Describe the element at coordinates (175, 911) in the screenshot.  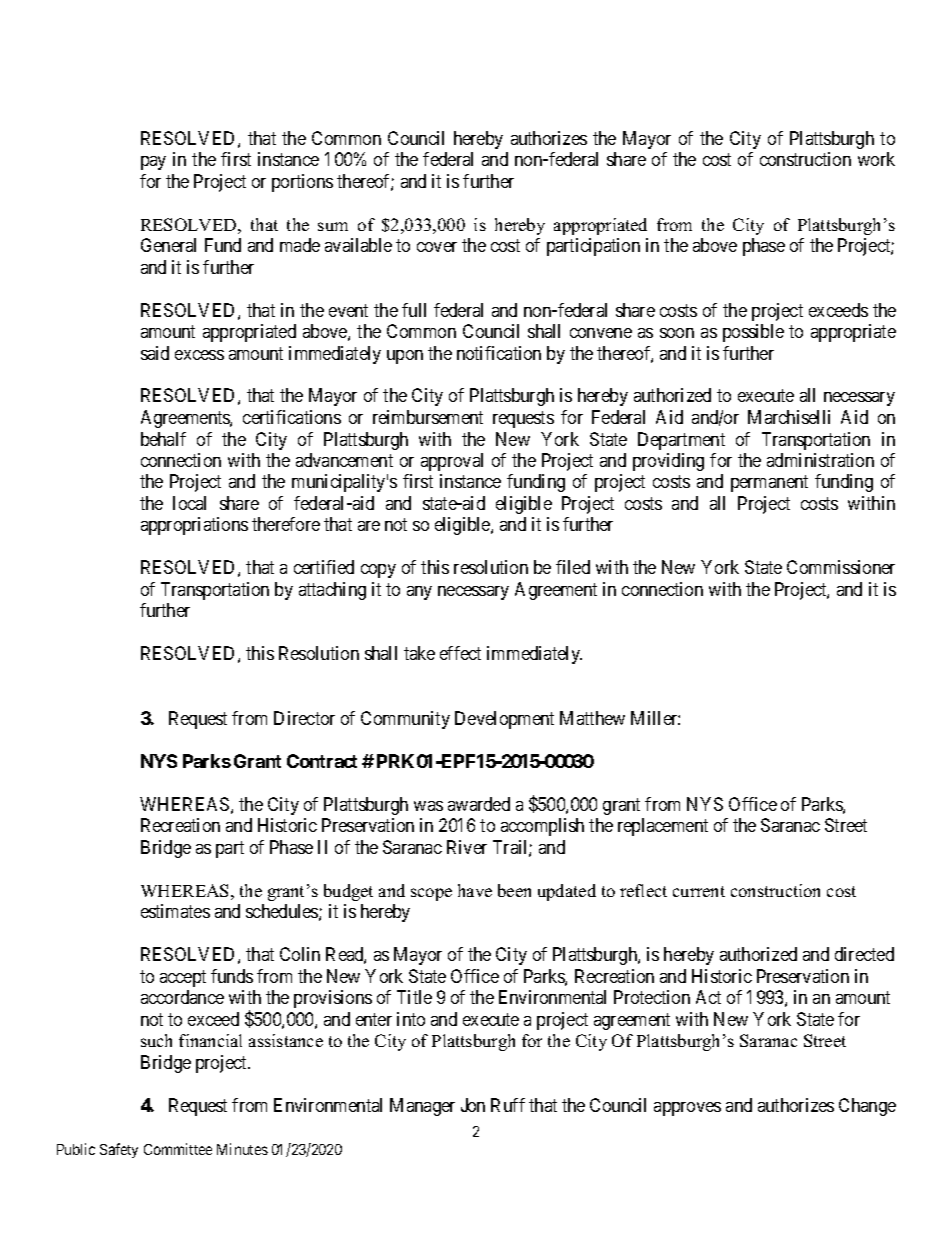
I see `estimates` at that location.
